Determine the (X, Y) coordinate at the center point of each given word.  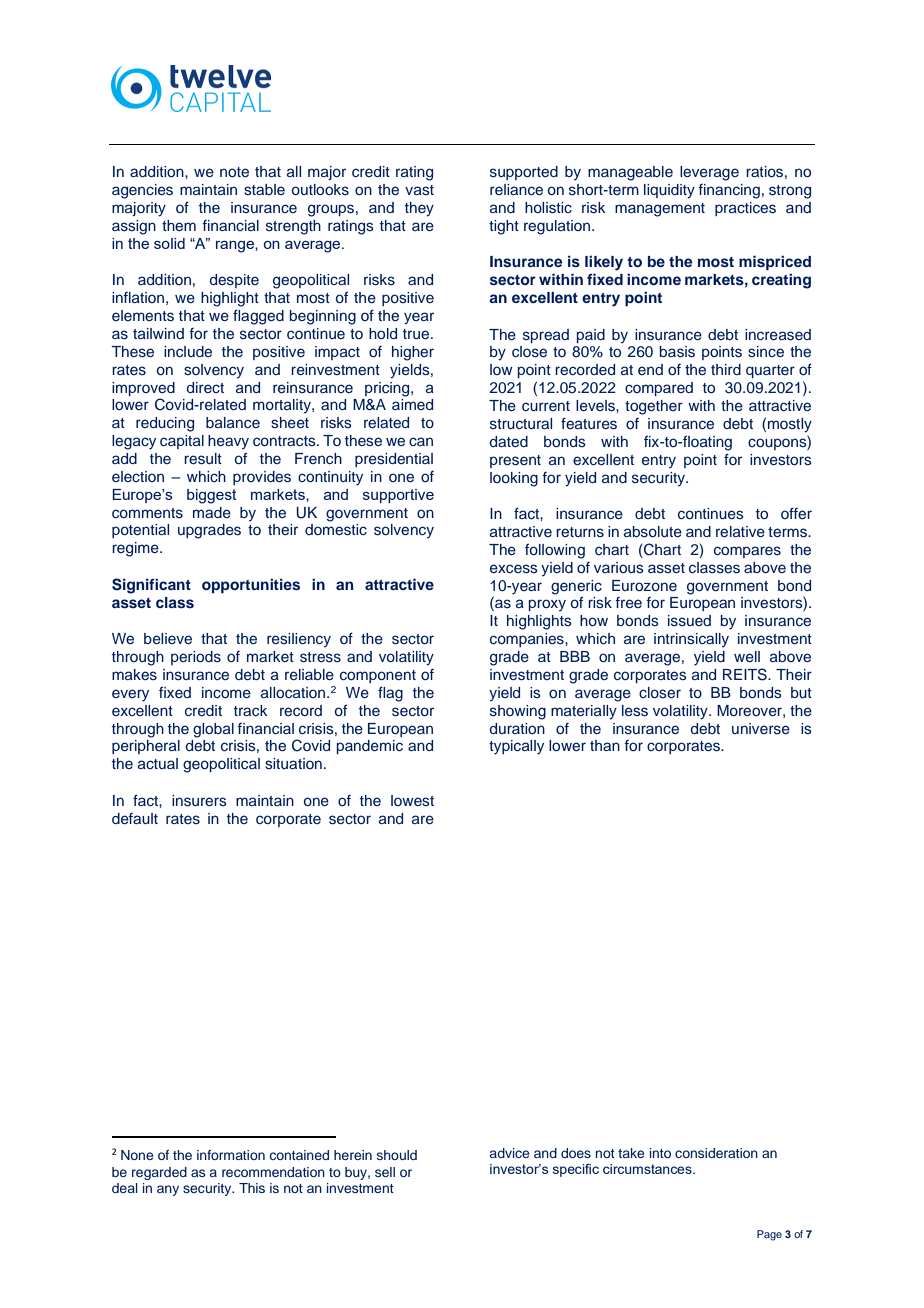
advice (509, 1153)
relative (740, 531)
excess (514, 569)
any (168, 1190)
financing (729, 191)
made (212, 512)
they (419, 209)
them (179, 225)
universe (761, 729)
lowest (412, 800)
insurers (199, 801)
